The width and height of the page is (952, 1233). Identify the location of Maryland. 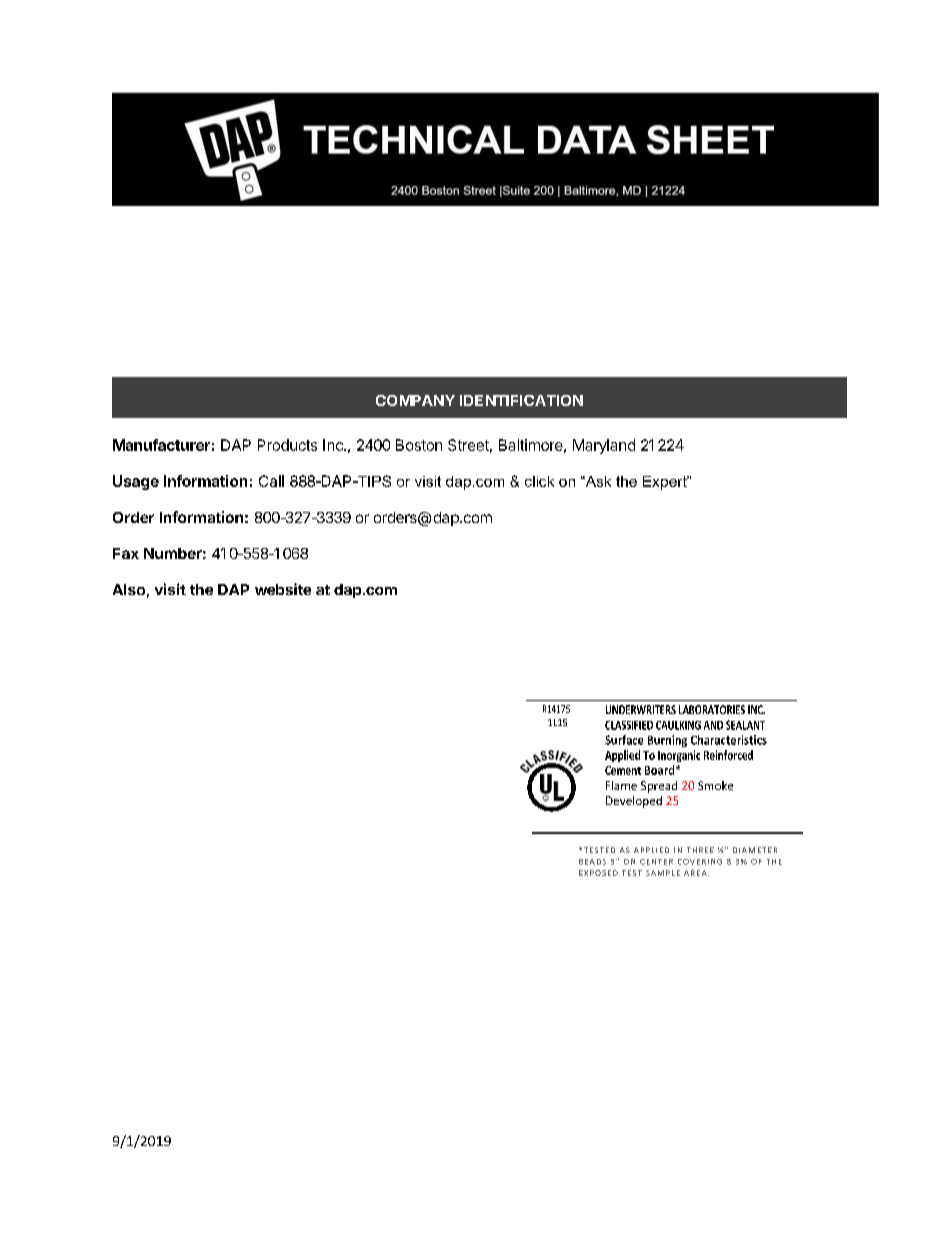
(604, 446).
